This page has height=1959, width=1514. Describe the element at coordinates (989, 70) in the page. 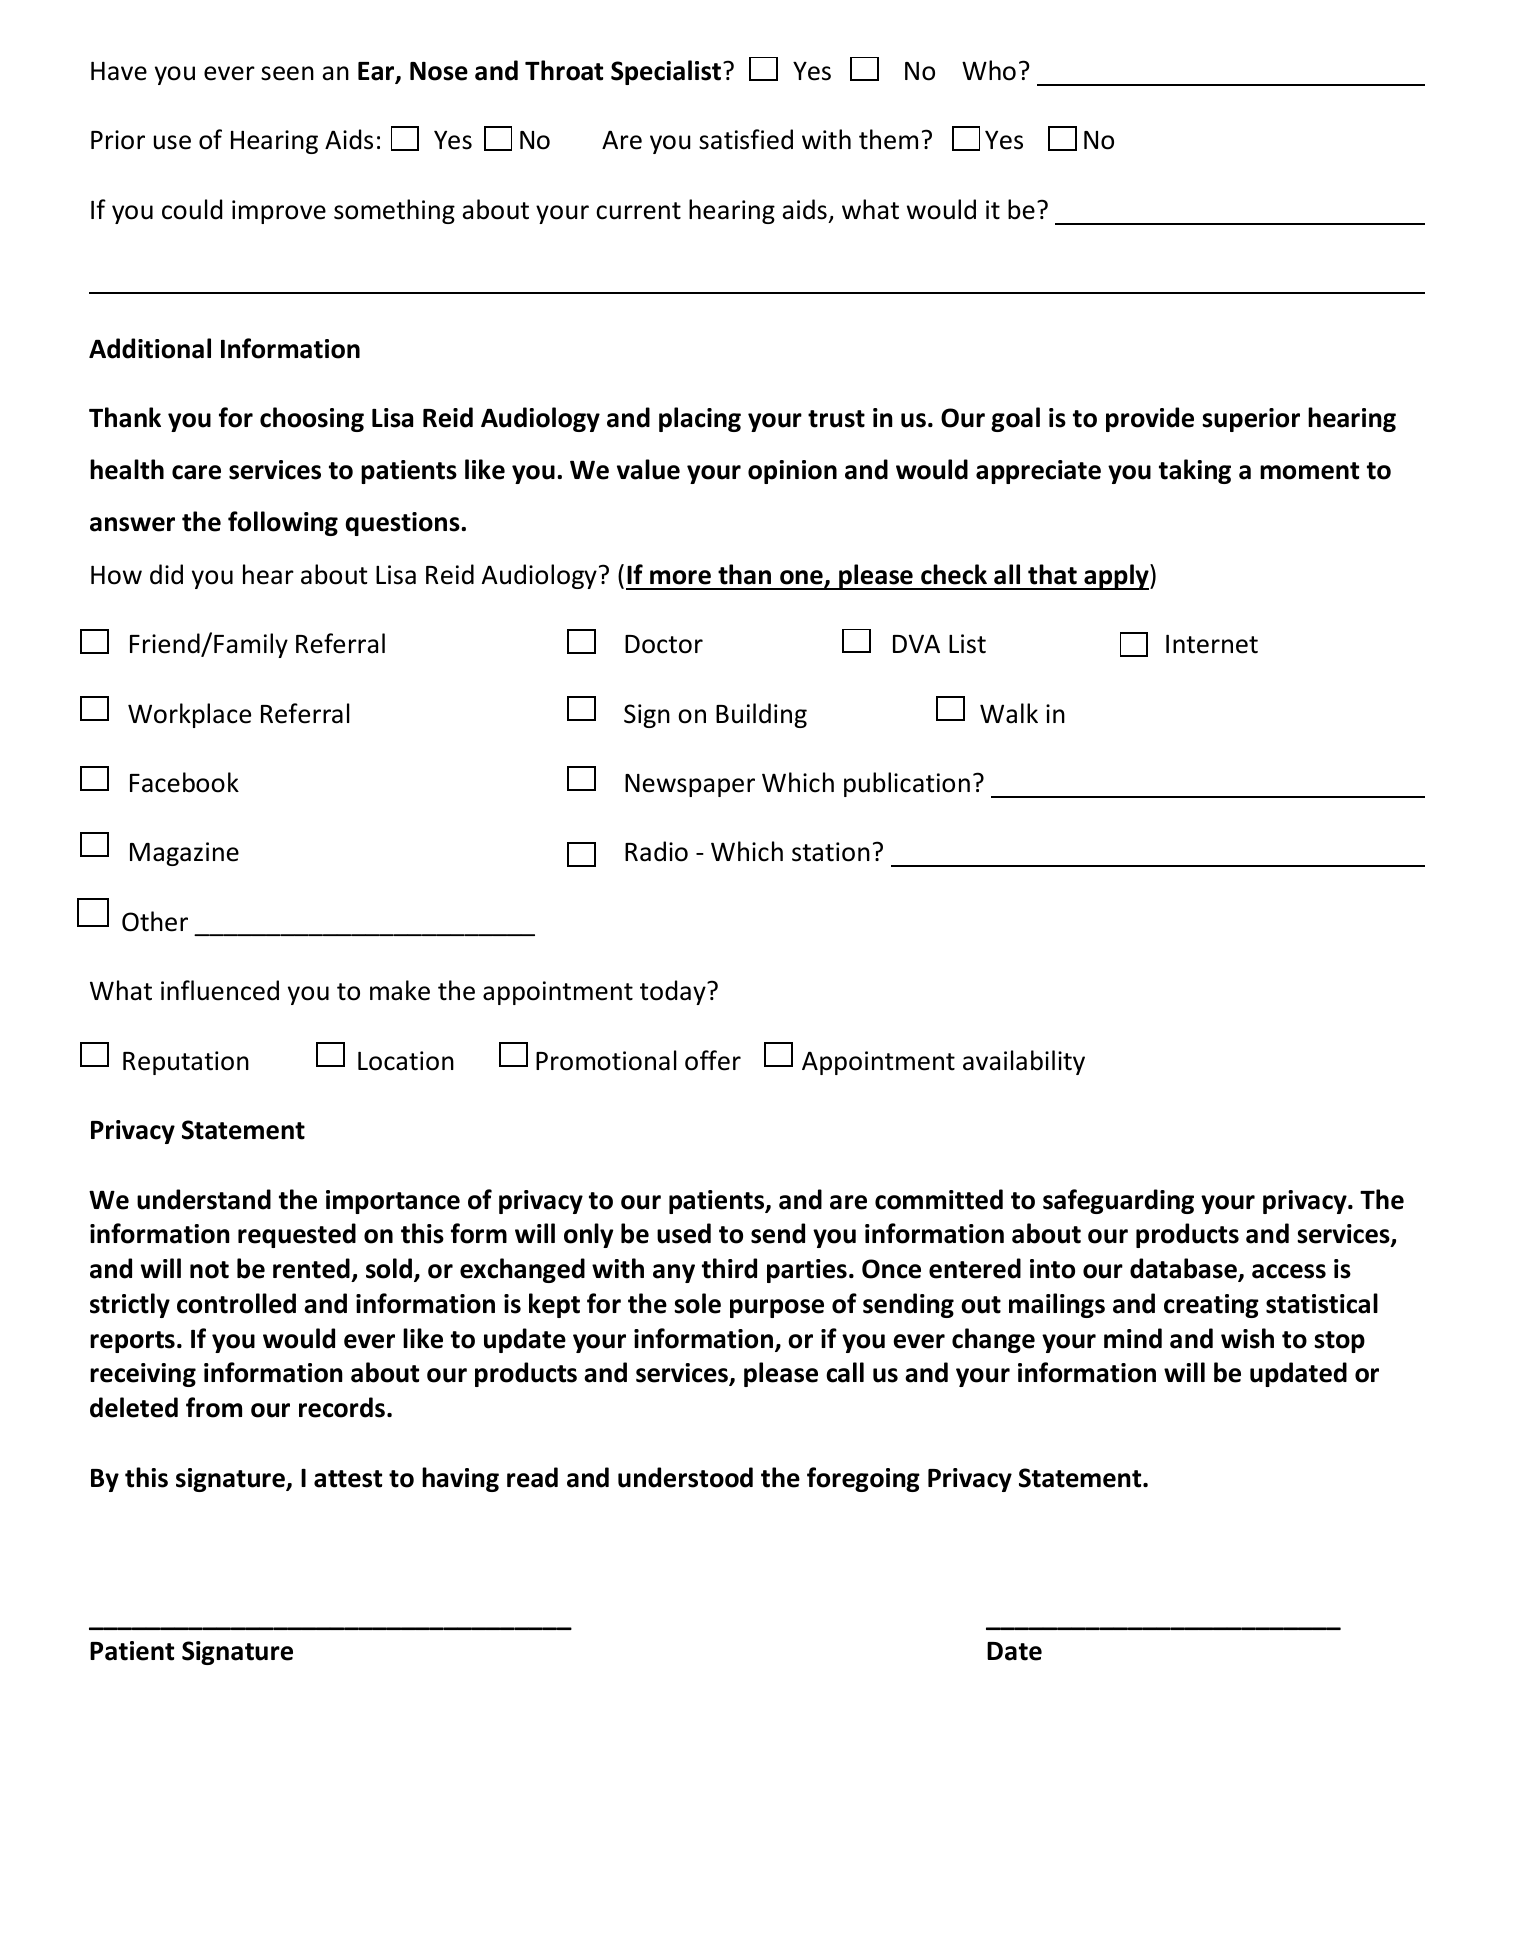

I see `Who` at that location.
